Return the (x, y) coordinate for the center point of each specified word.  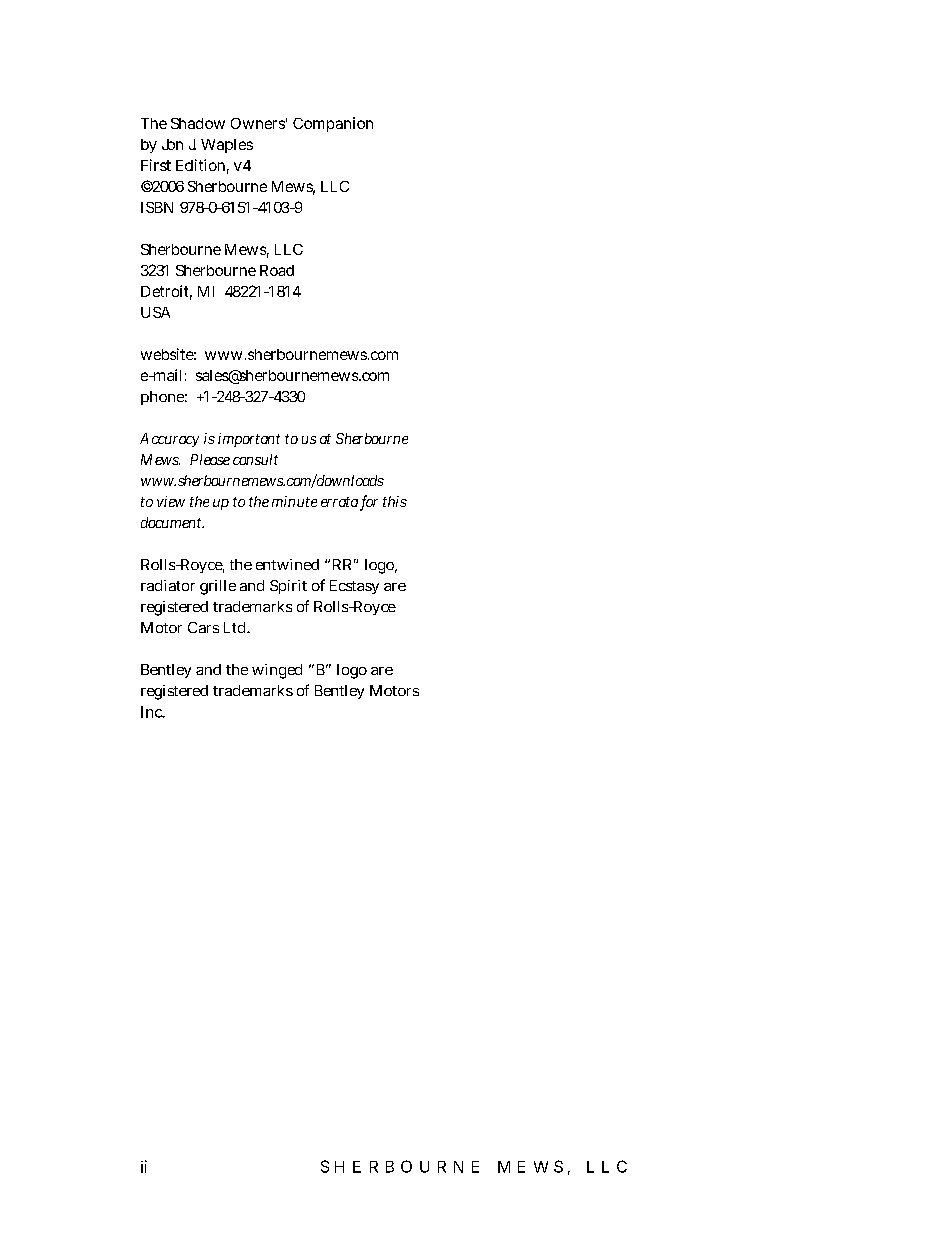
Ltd (234, 627)
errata (339, 502)
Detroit (164, 291)
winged (277, 671)
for (369, 502)
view (171, 501)
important (249, 440)
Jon (172, 144)
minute (294, 501)
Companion (333, 124)
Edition (200, 165)
